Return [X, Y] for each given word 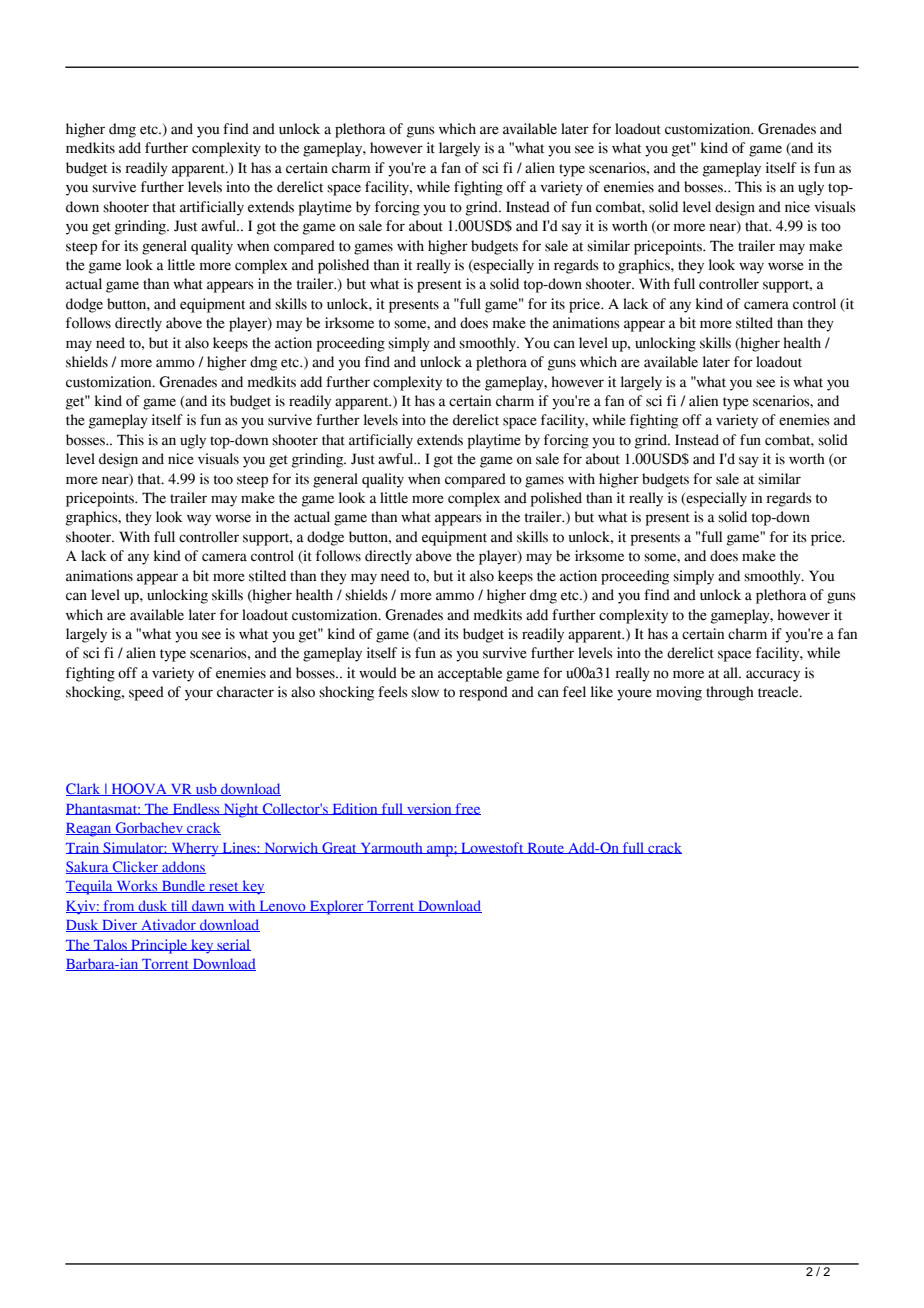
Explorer [336, 907]
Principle [159, 946]
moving [679, 693]
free [467, 809]
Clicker [136, 867]
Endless [196, 809]
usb [206, 789]
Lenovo [282, 907]
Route [546, 848]
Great [339, 848]
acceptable [470, 674]
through [730, 693]
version [429, 809]
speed [146, 693]
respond [483, 693]
